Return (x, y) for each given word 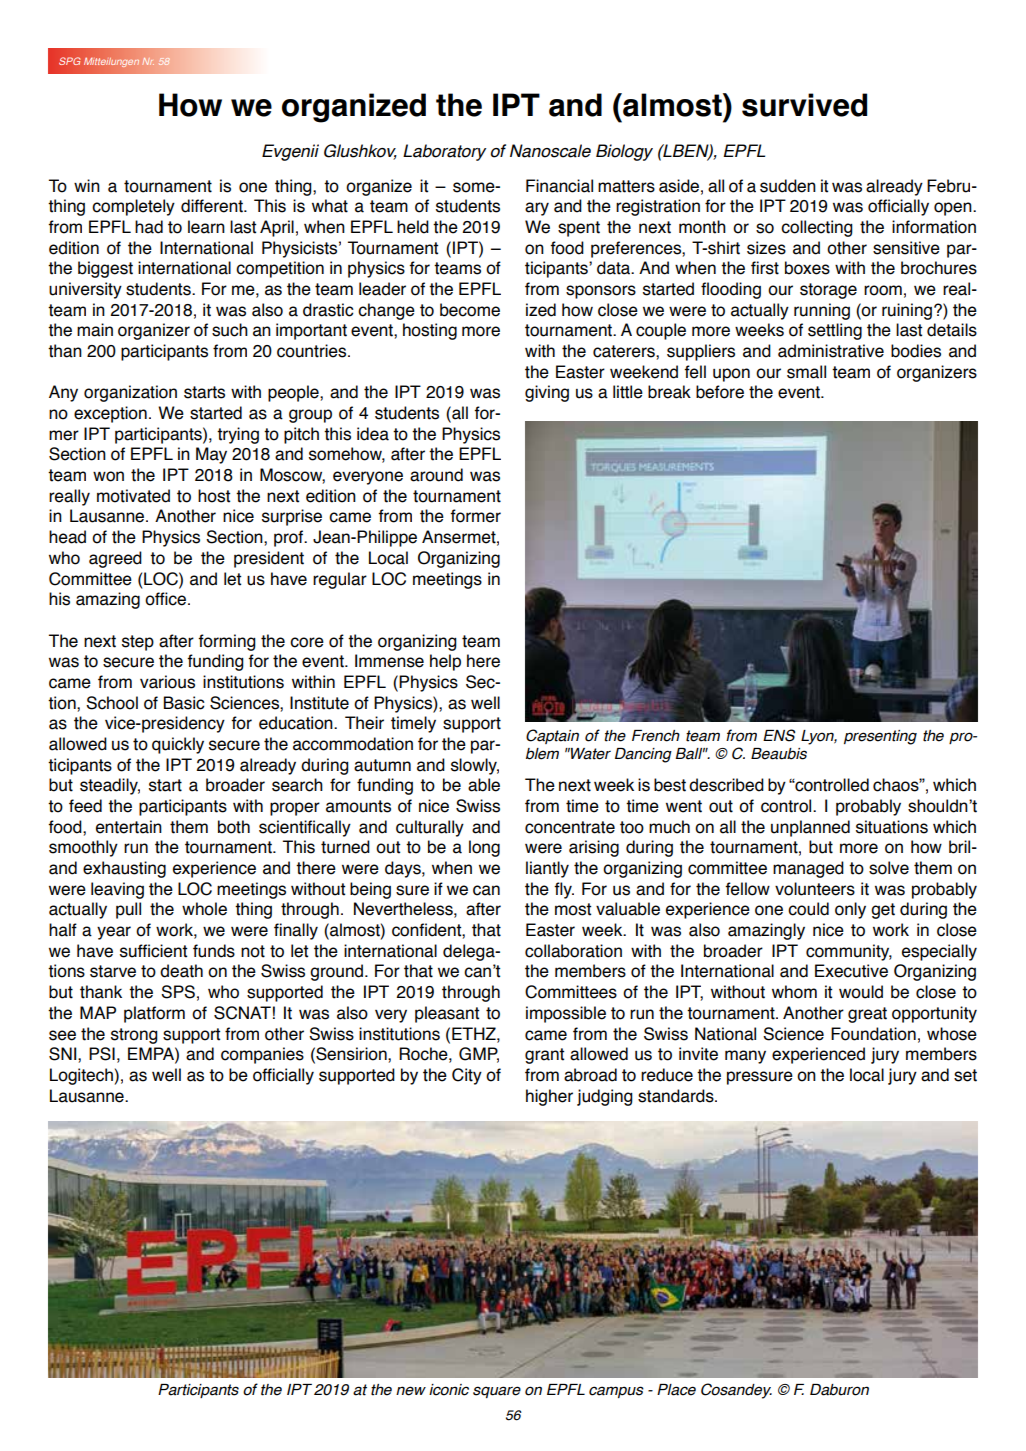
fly (564, 890)
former (475, 516)
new (411, 1391)
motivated (133, 496)
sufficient (153, 951)
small (806, 372)
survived (804, 105)
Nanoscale (550, 151)
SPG (70, 61)
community (849, 952)
